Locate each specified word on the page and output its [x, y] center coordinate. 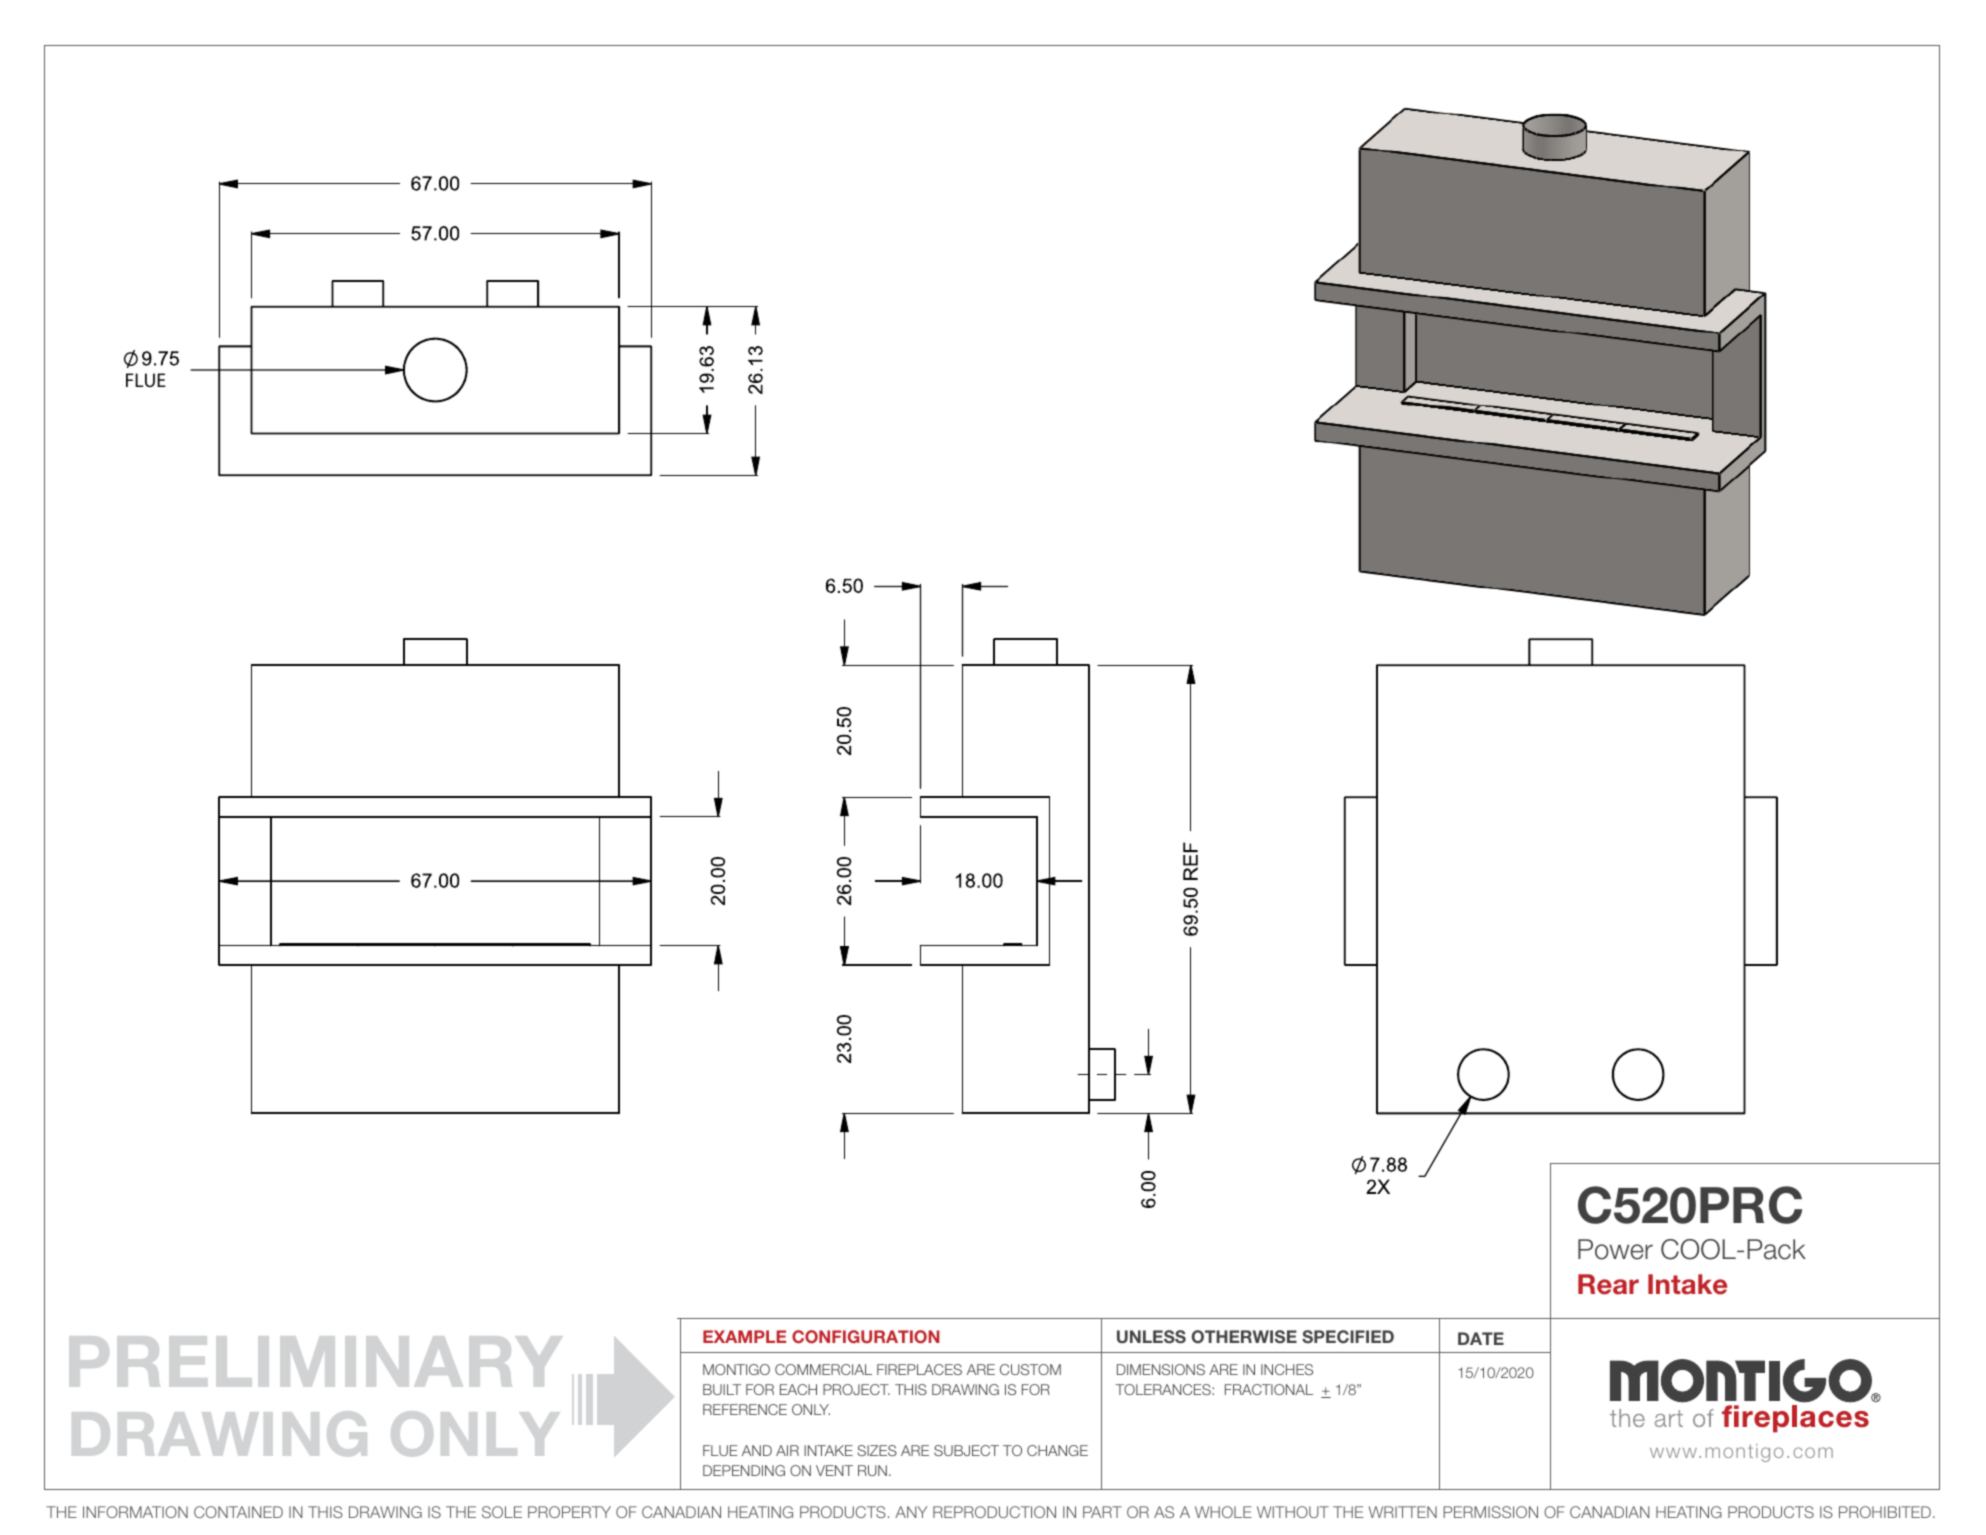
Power [1615, 1249]
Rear [1608, 1284]
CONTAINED [238, 1512]
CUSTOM [1030, 1369]
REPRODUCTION [994, 1512]
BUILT [722, 1389]
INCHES [1287, 1369]
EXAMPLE [744, 1336]
